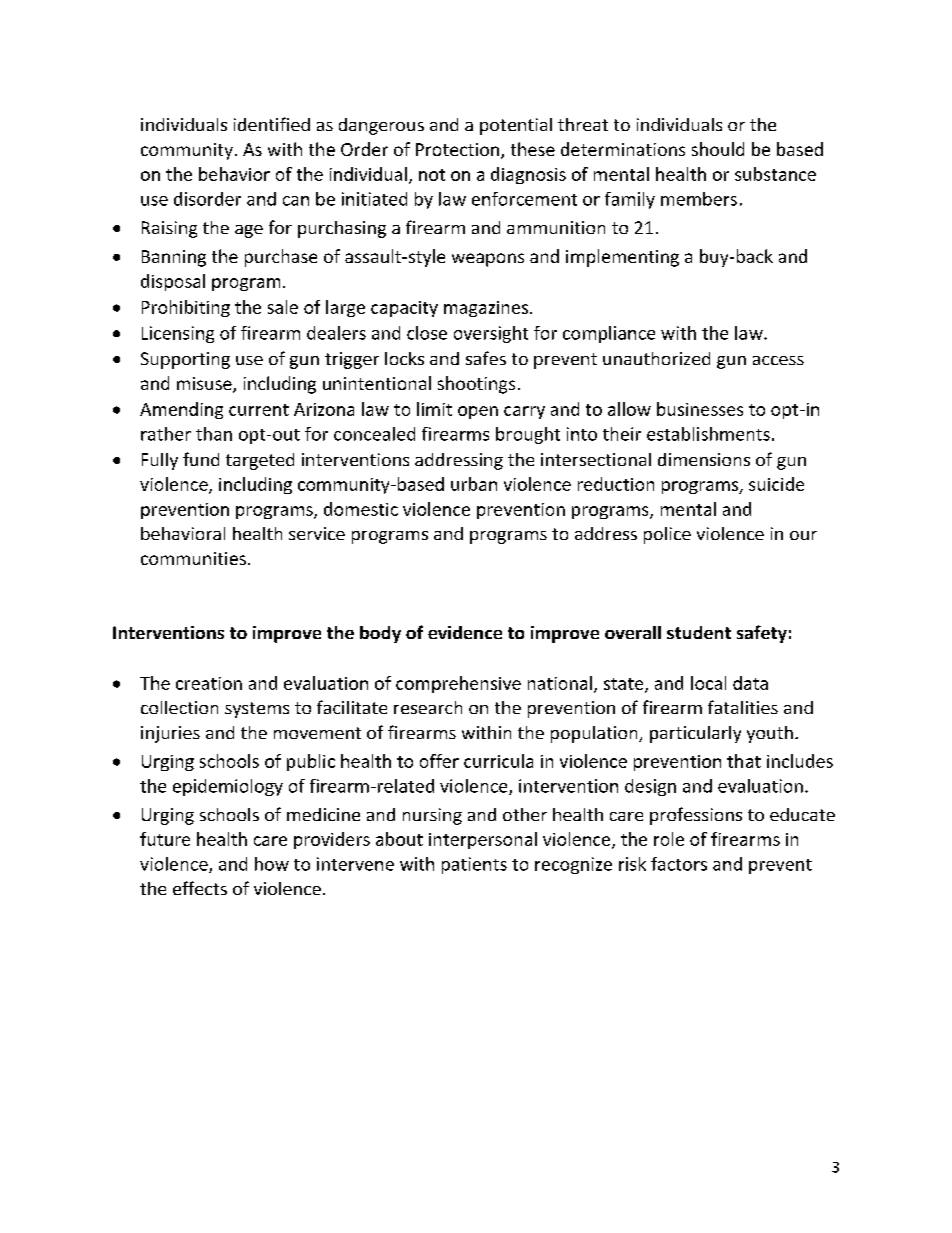 This image has height=1233, width=952. What do you see at coordinates (458, 684) in the image?
I see `comprehensive` at bounding box center [458, 684].
